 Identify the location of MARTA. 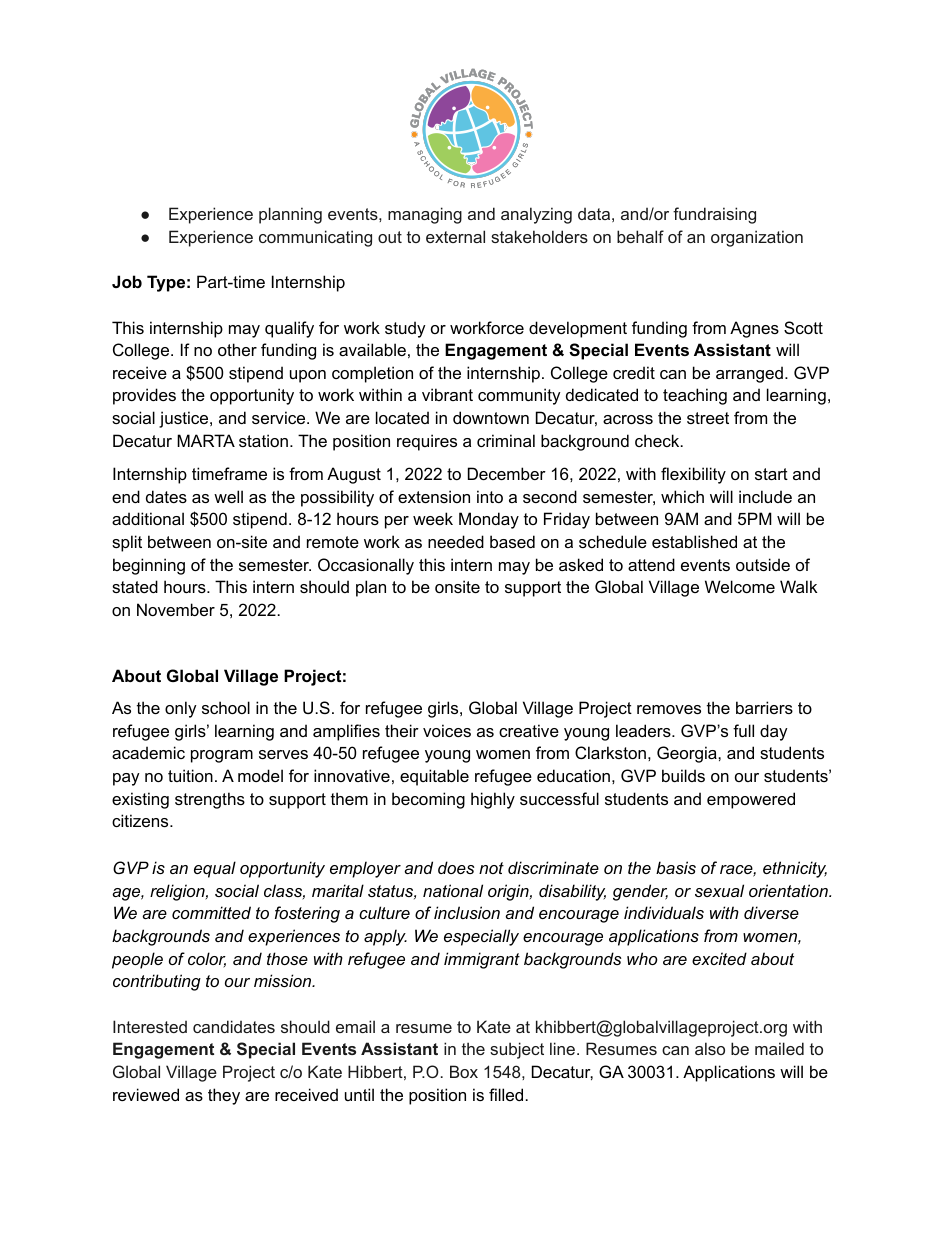
(206, 440).
